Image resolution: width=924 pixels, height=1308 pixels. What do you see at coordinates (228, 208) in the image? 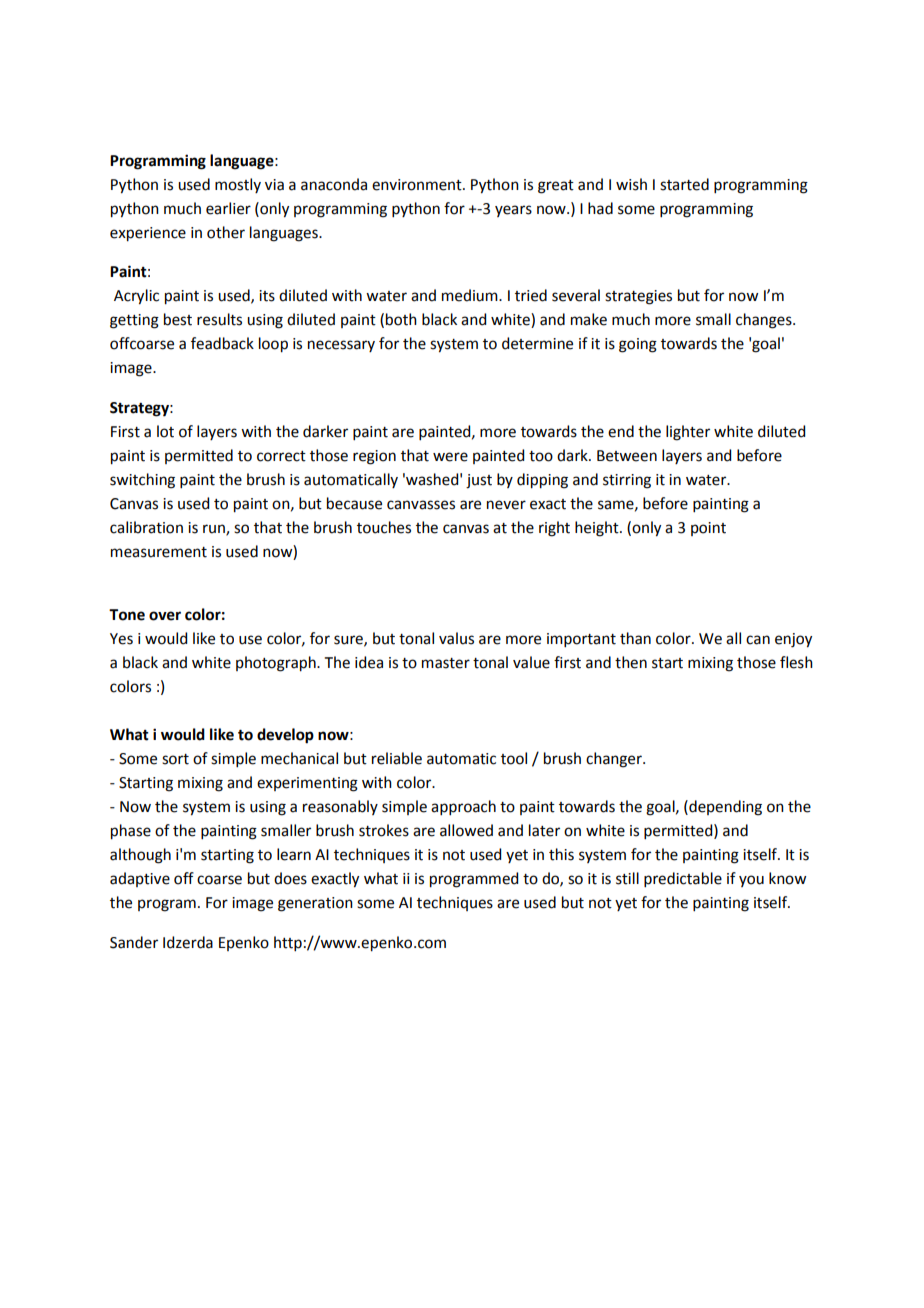
I see `earlier` at bounding box center [228, 208].
